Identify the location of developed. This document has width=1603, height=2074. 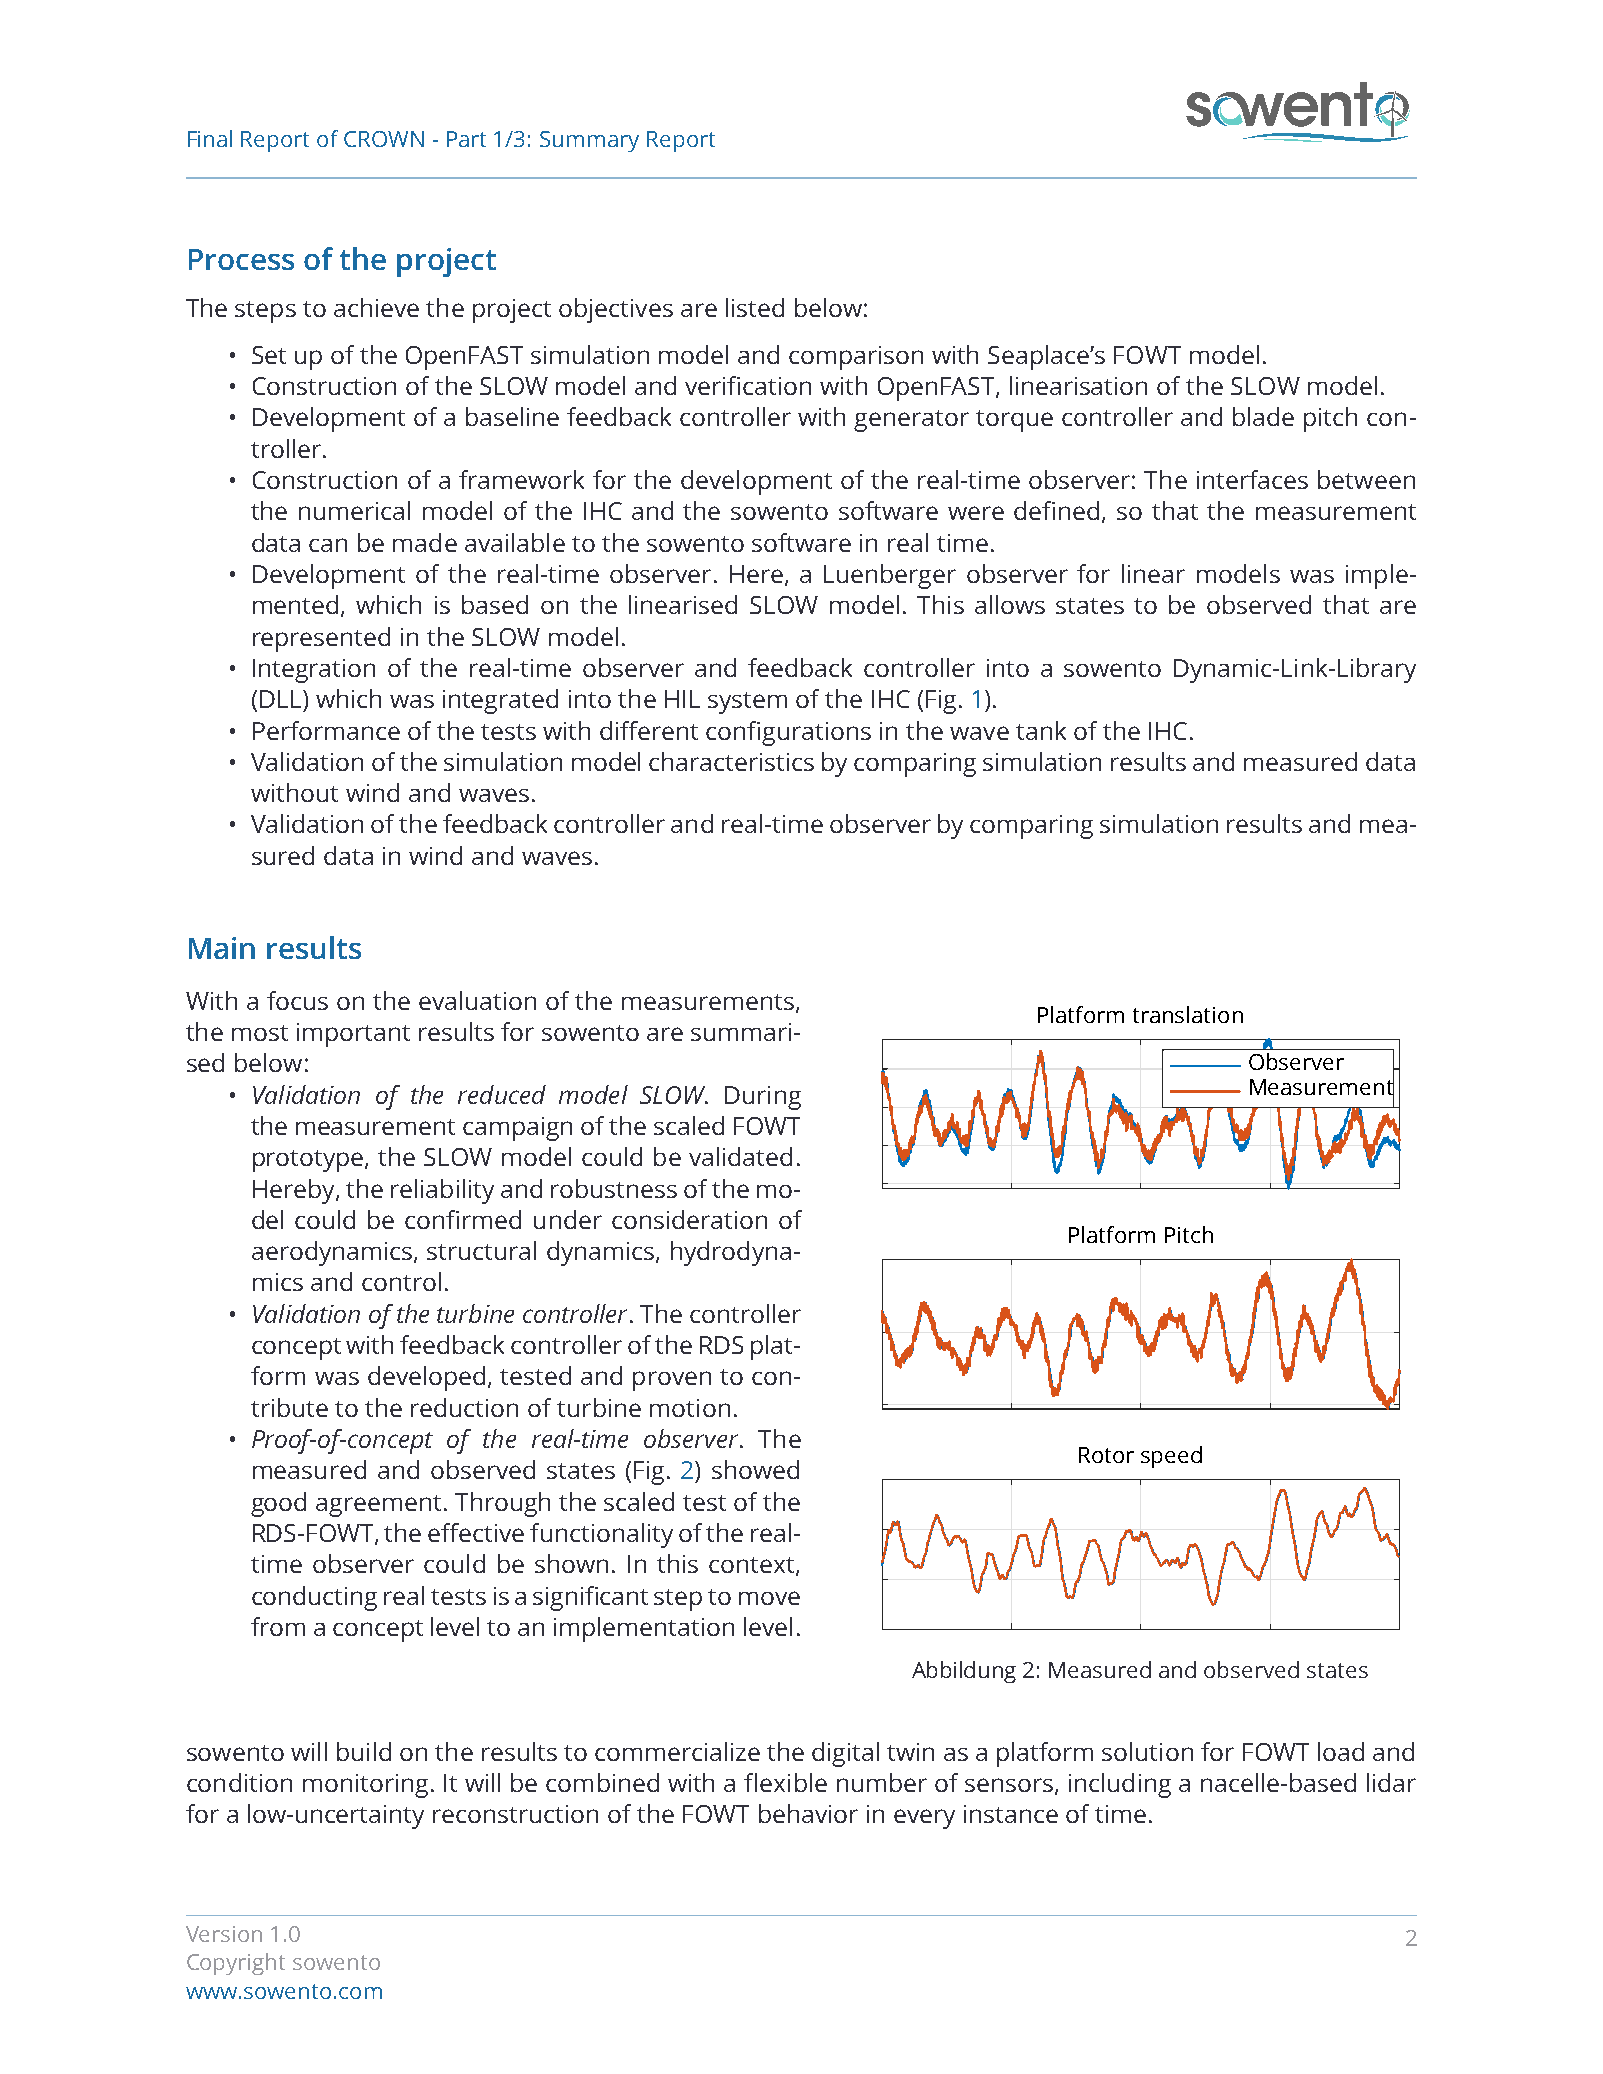
(426, 1378).
